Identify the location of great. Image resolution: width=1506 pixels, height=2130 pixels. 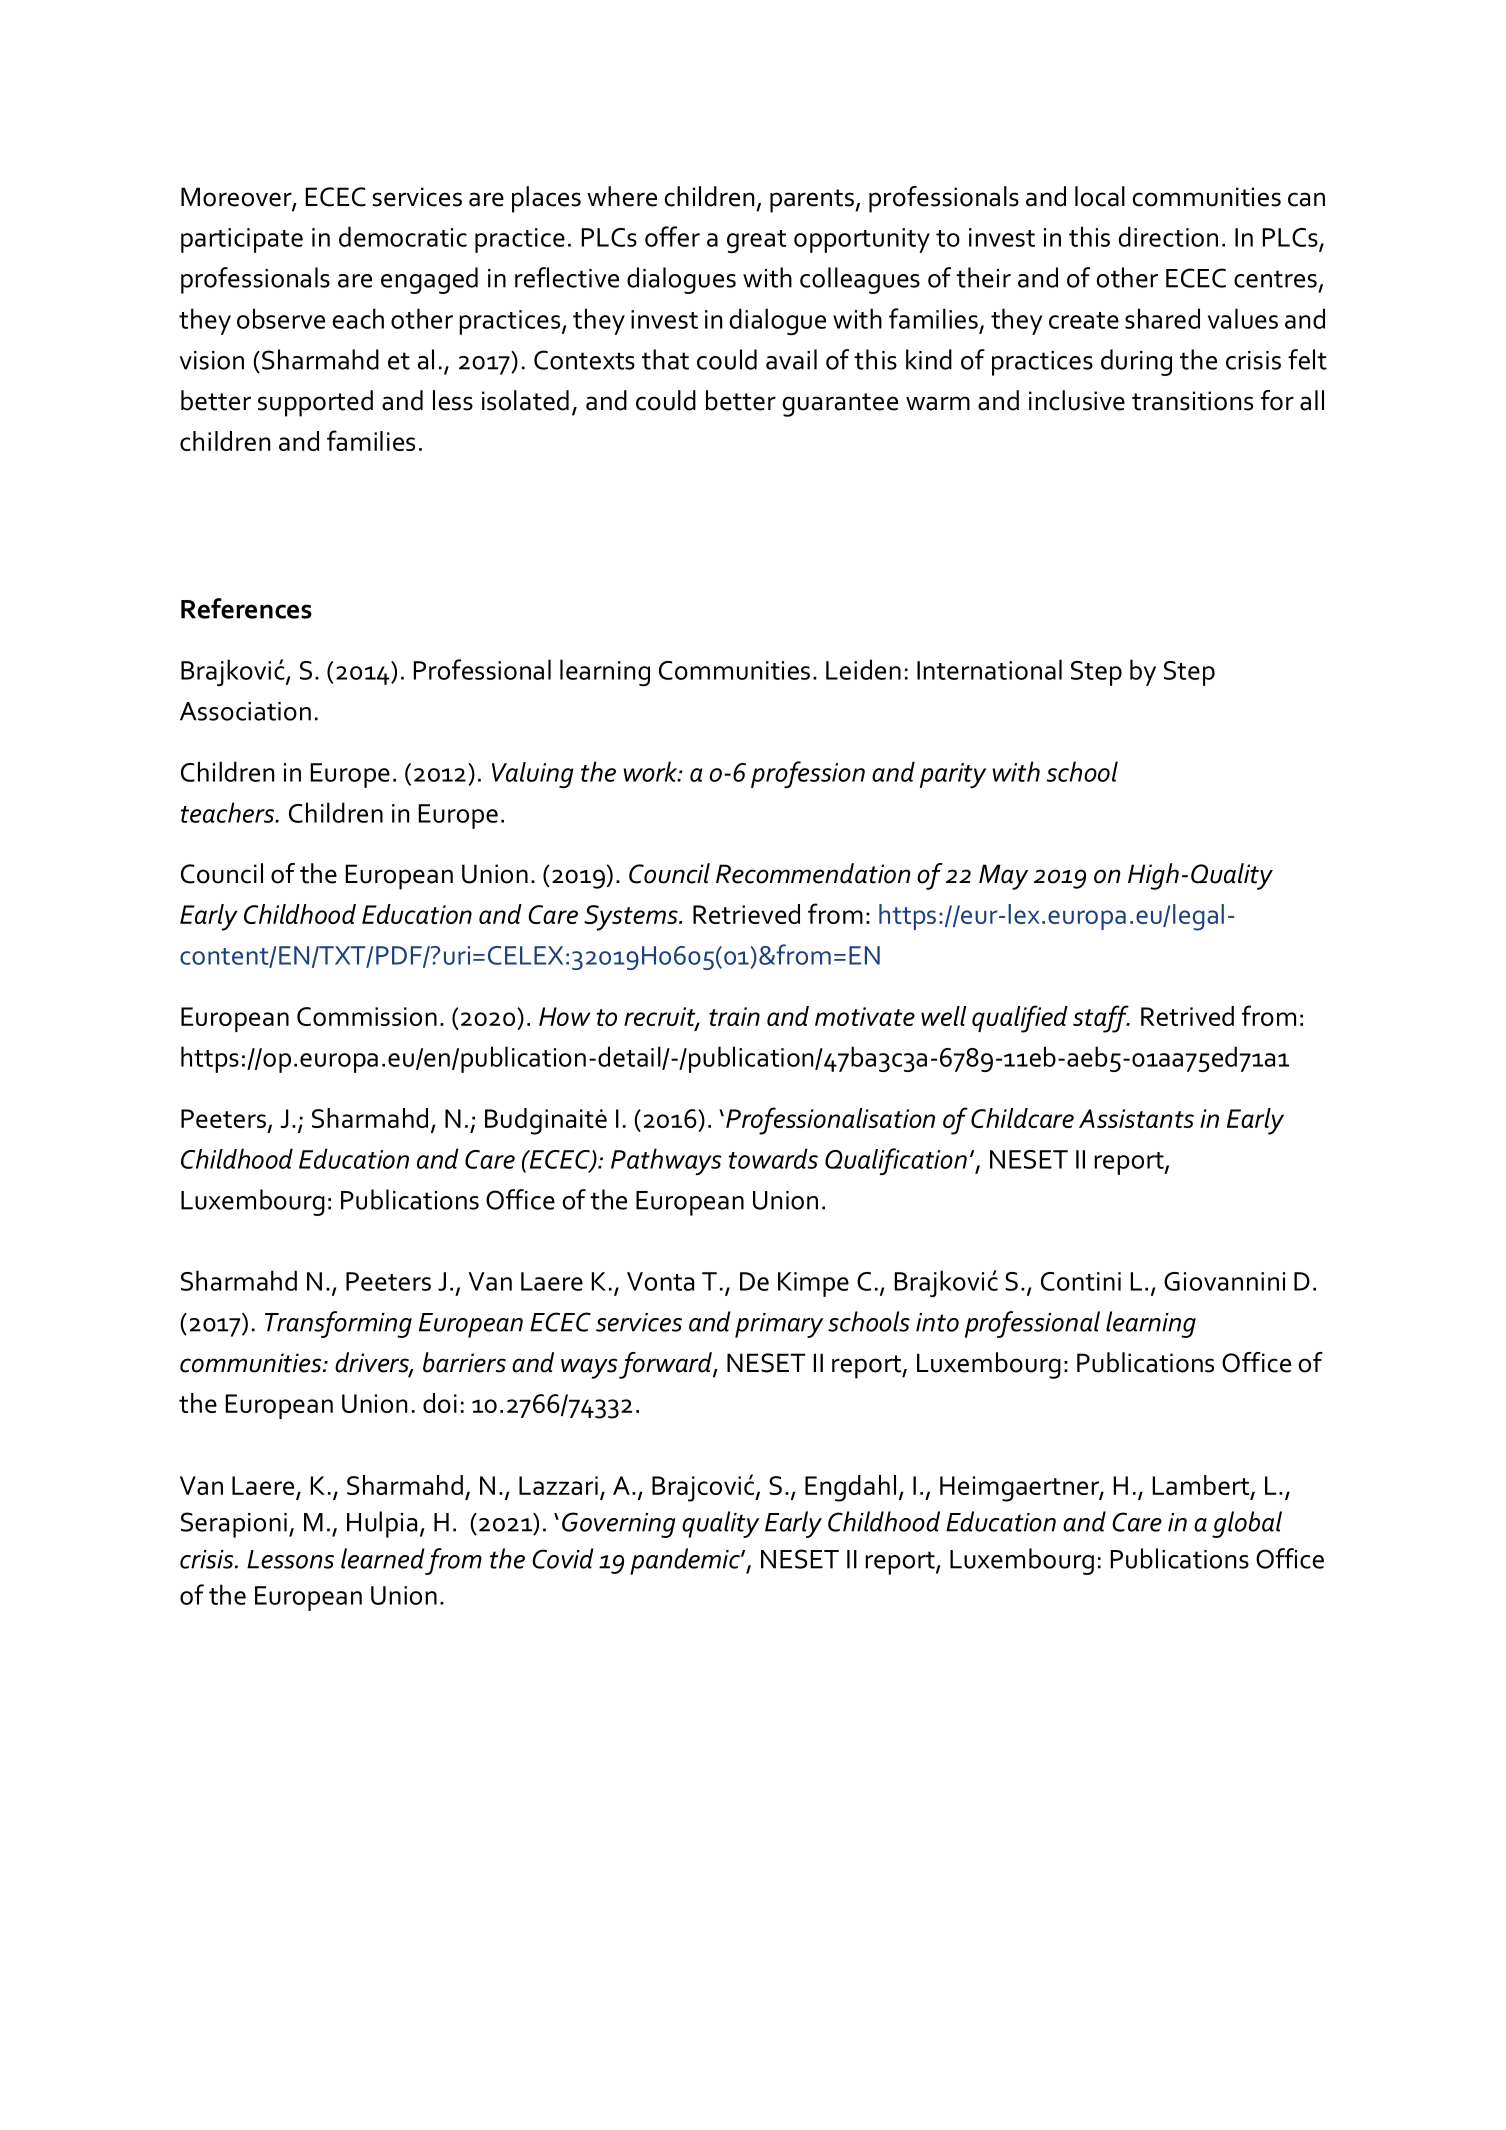
(756, 241).
